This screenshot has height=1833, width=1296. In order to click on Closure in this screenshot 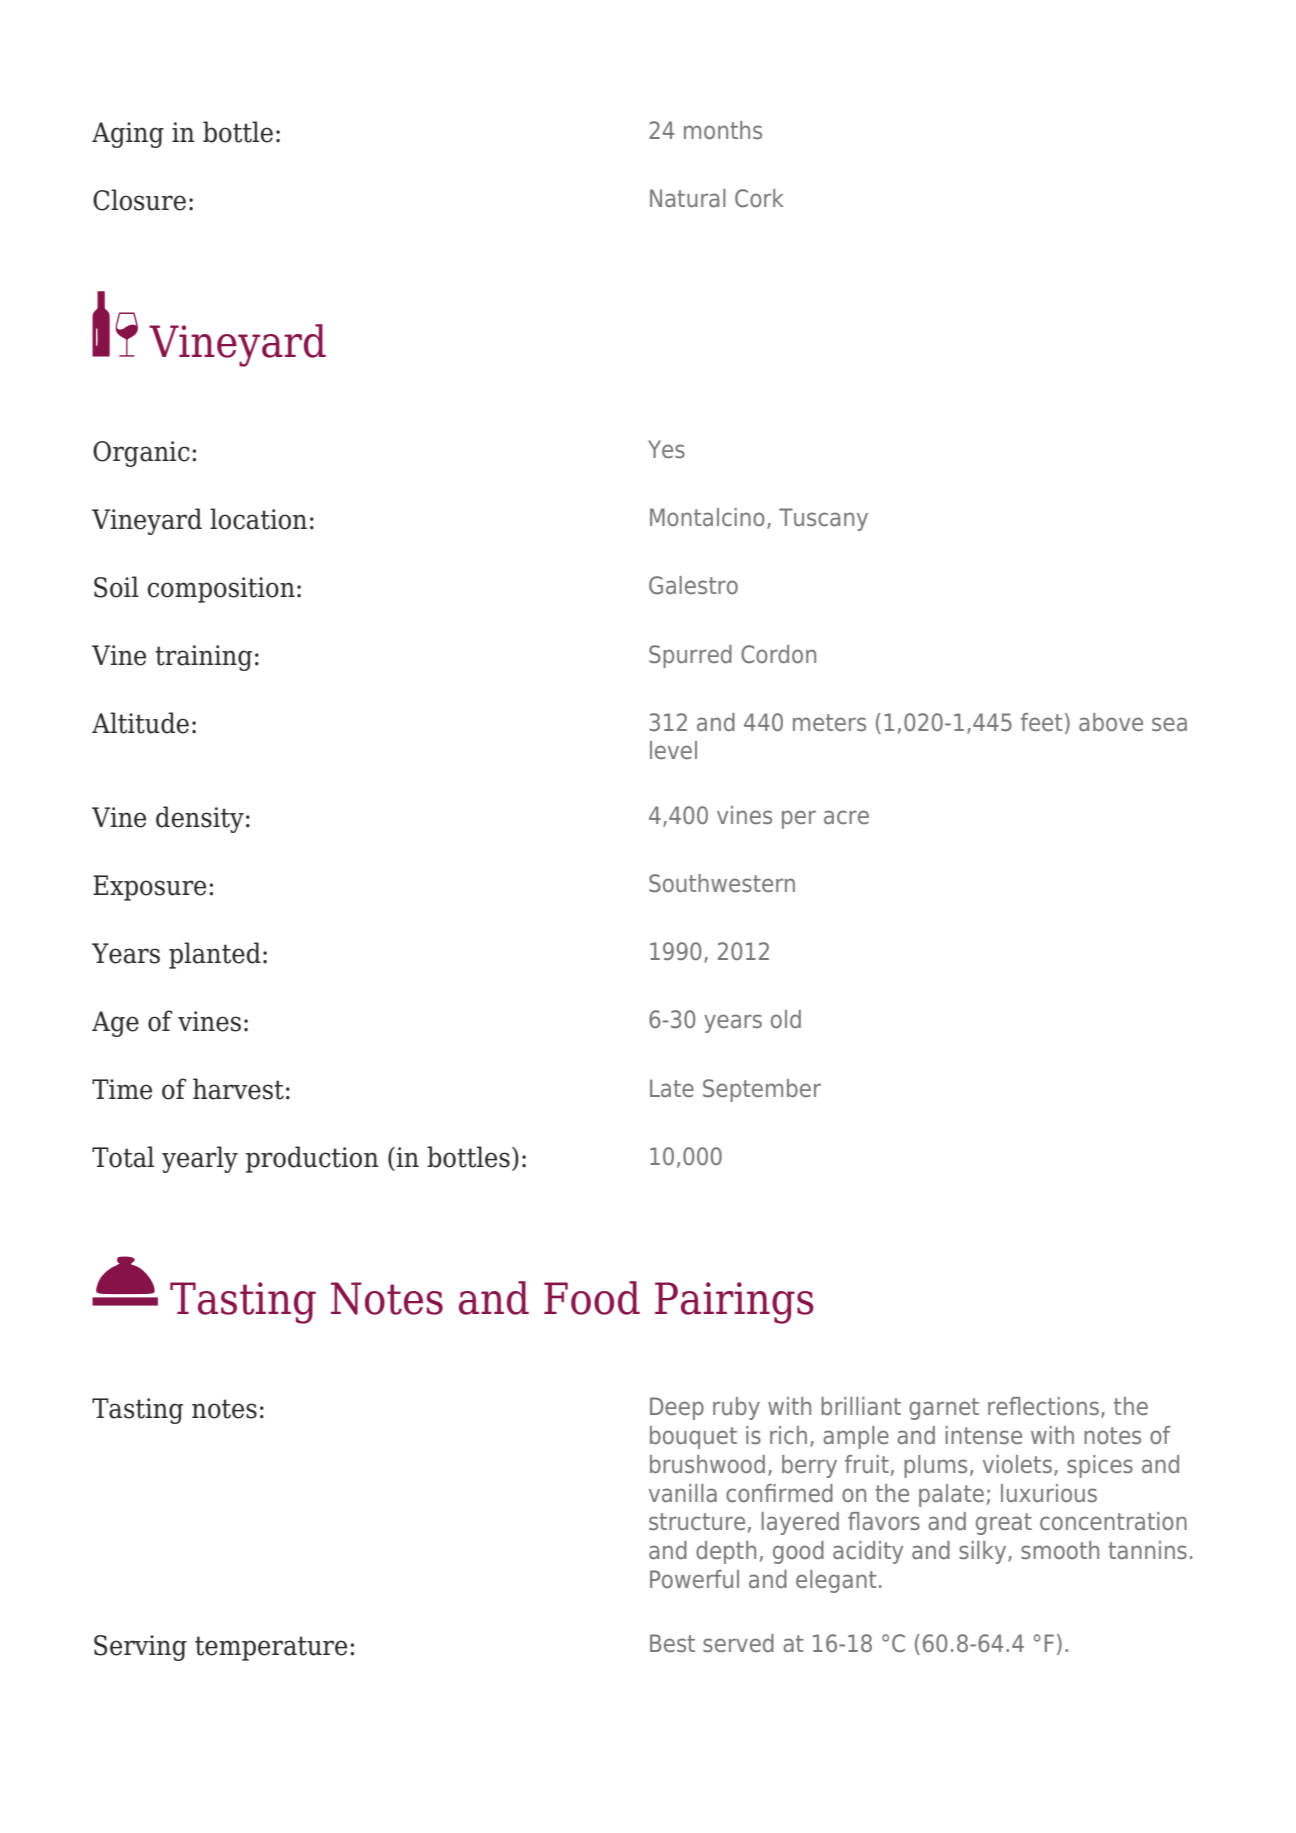, I will do `click(139, 200)`.
